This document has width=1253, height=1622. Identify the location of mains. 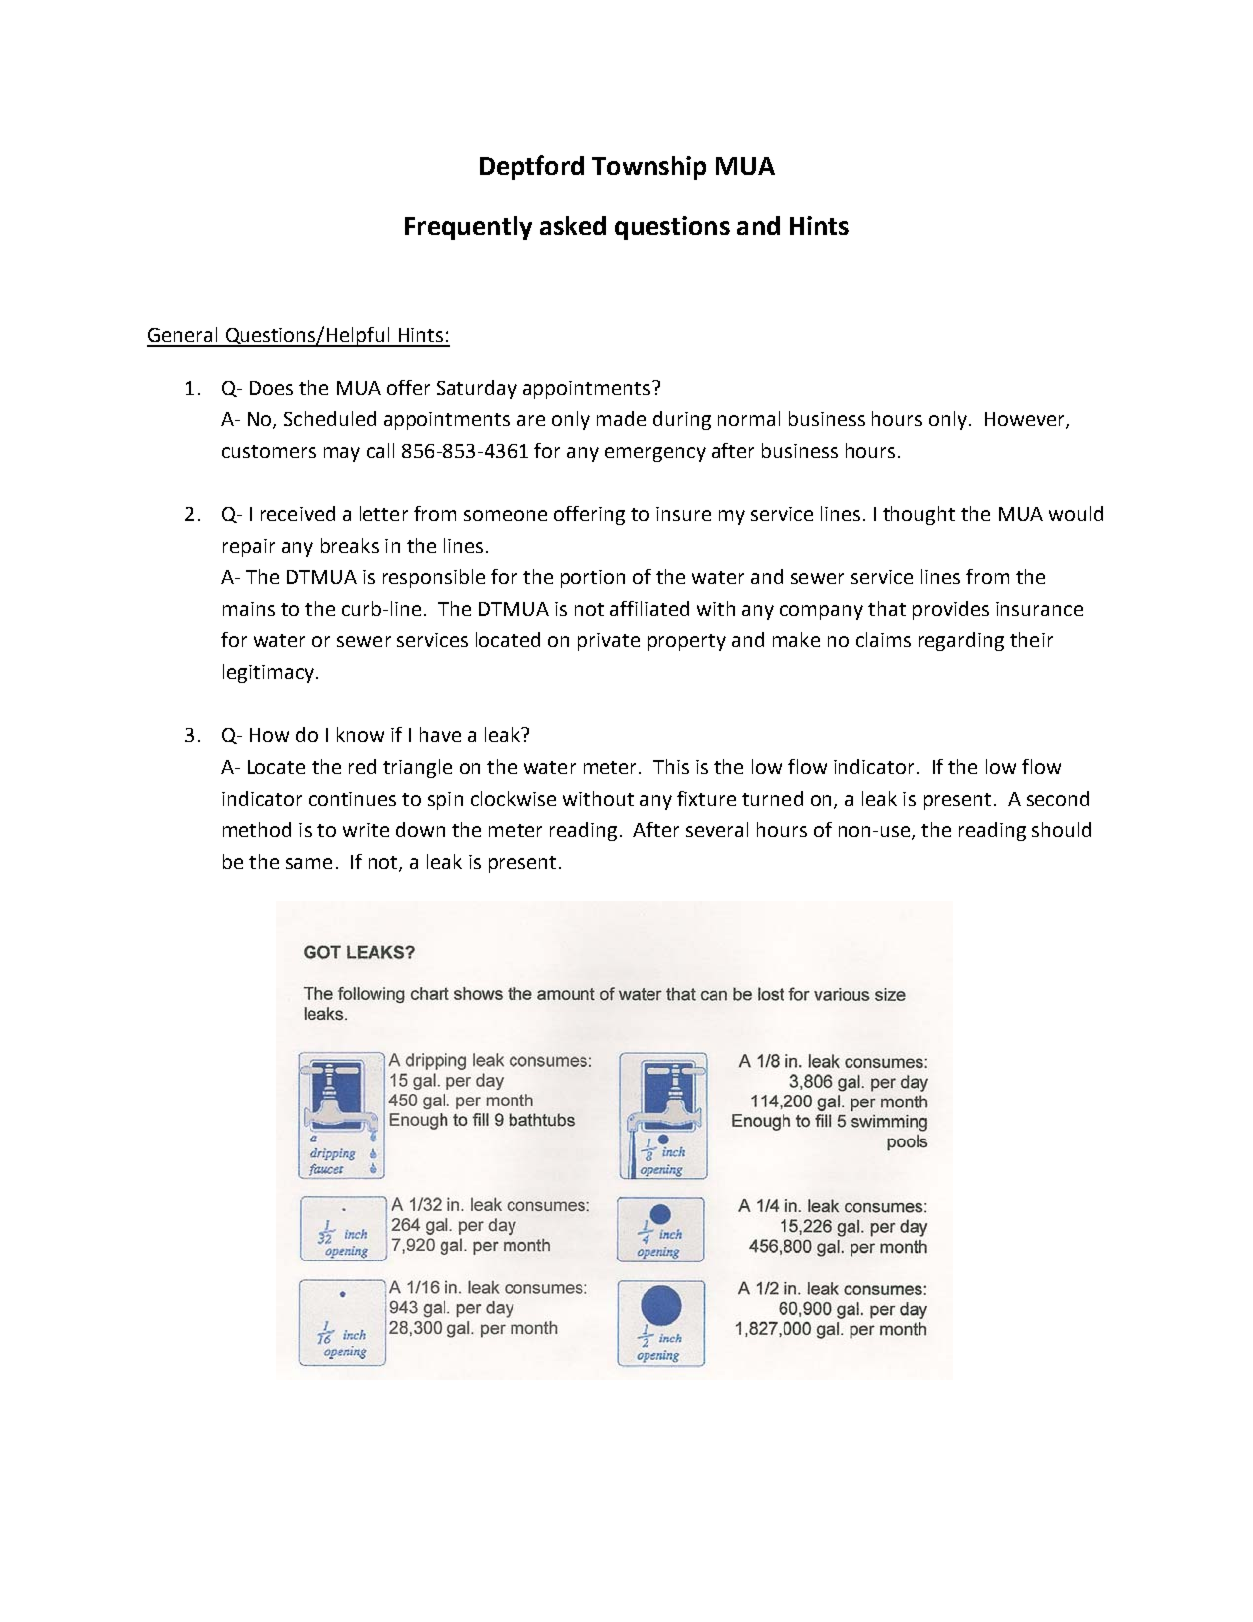
(249, 609).
